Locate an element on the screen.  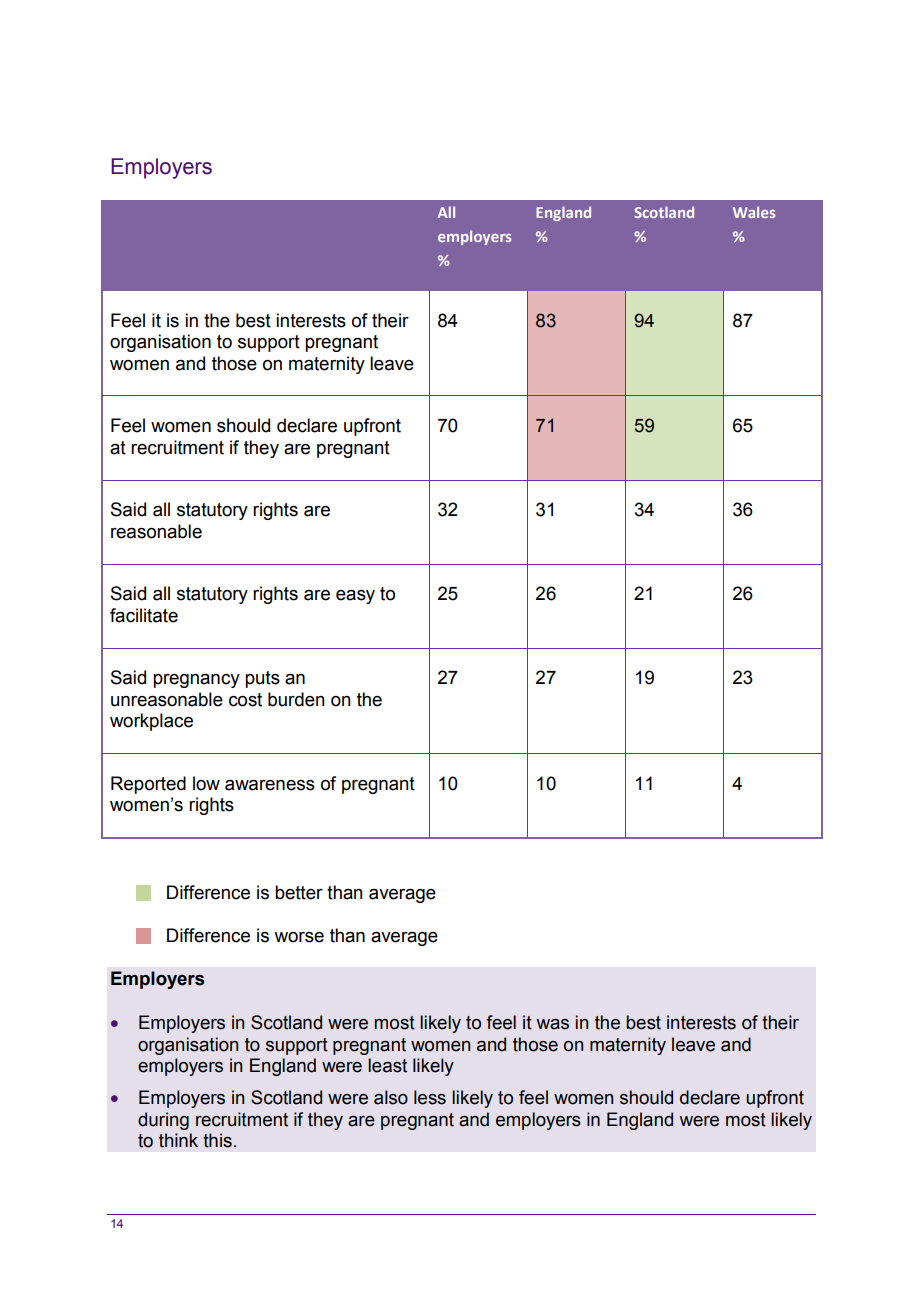
puts is located at coordinates (262, 679).
